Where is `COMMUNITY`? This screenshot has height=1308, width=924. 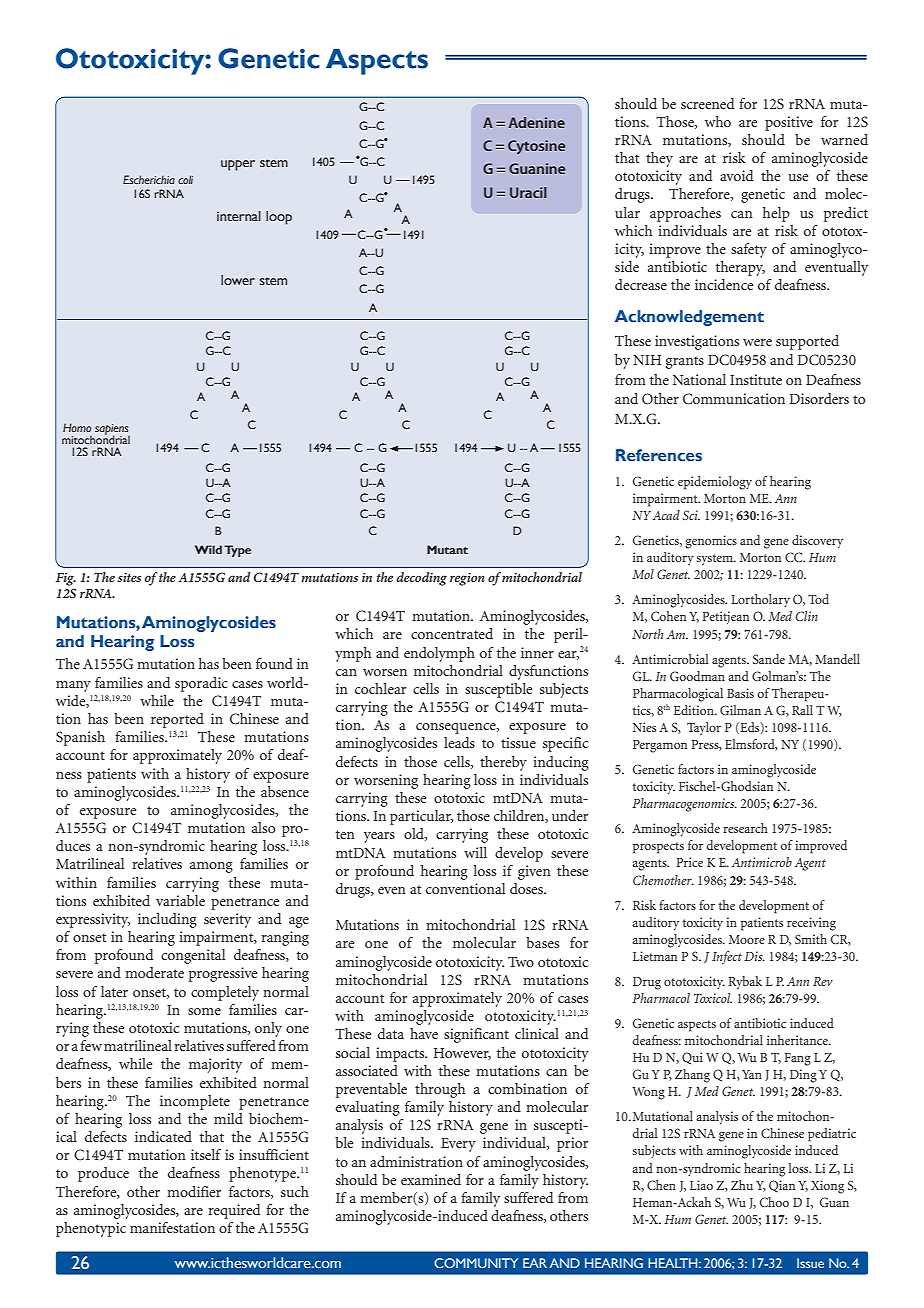 COMMUNITY is located at coordinates (476, 1263).
